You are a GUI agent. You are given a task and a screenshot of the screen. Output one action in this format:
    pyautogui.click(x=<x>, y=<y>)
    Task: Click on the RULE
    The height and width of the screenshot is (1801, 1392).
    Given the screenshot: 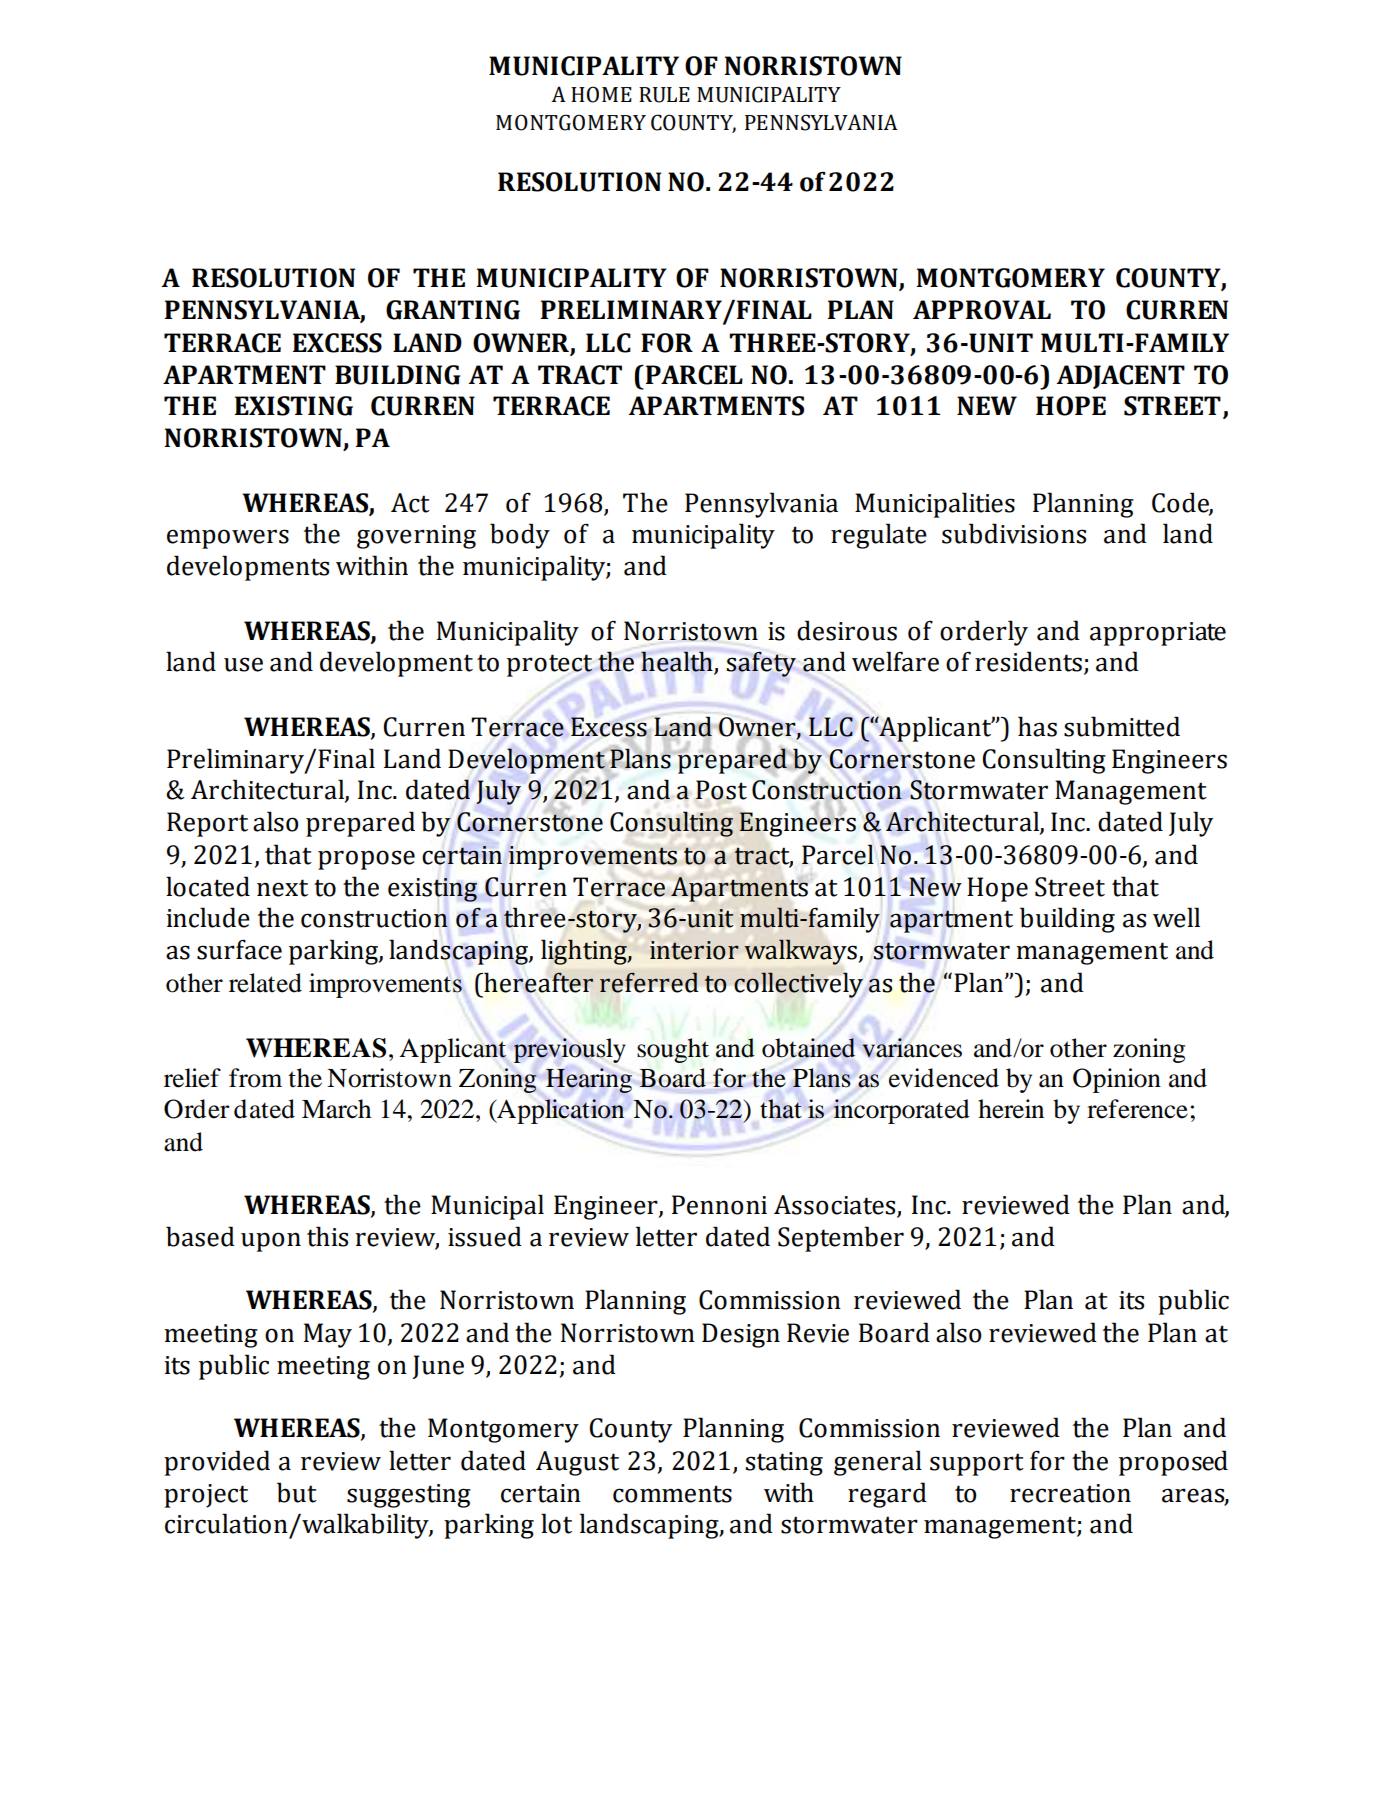 What is the action you would take?
    pyautogui.click(x=664, y=95)
